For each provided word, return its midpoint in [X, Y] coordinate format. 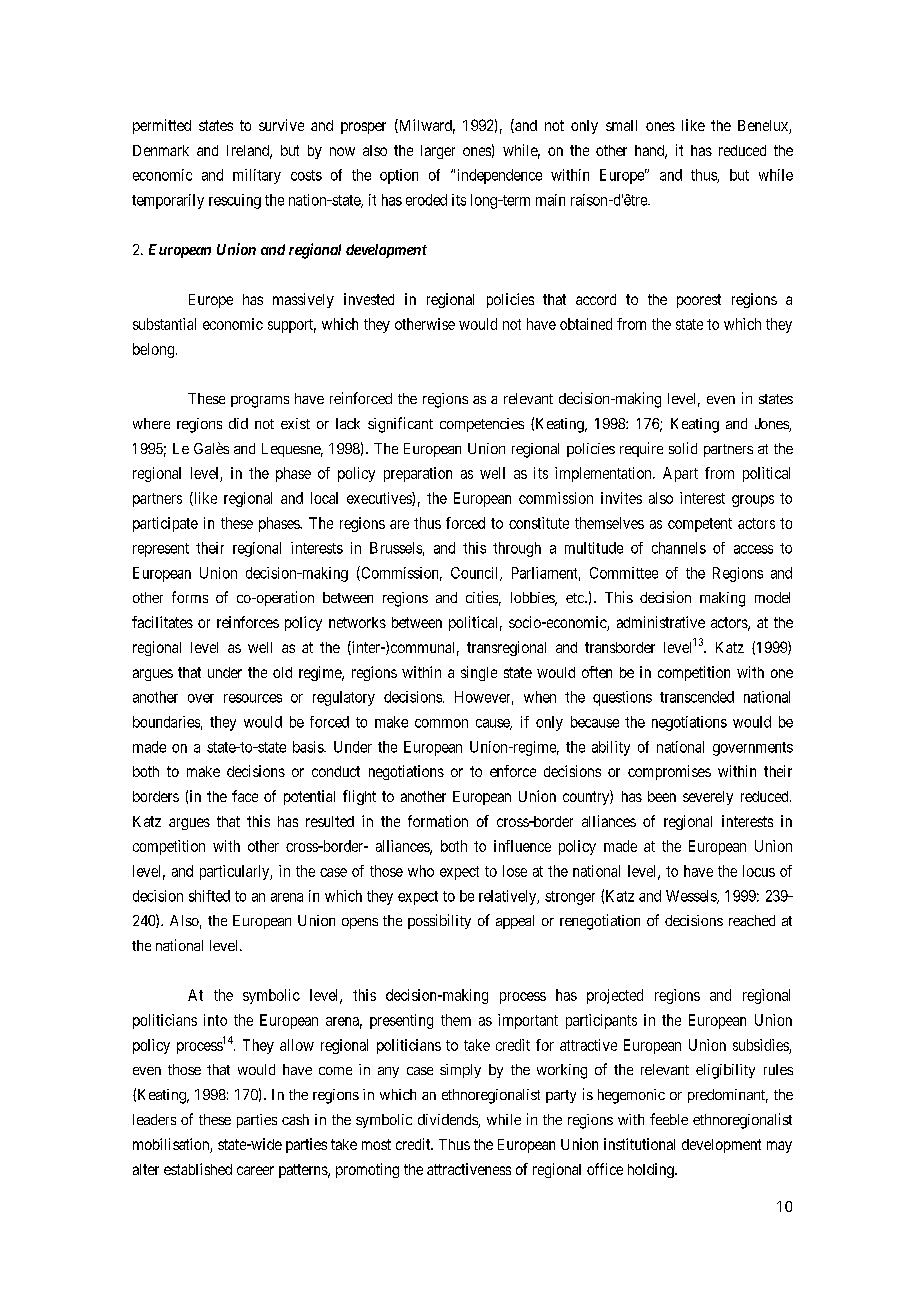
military [257, 176]
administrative [661, 622]
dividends [448, 1121]
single [479, 673]
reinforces [248, 622]
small [621, 125]
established [198, 1169]
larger [438, 152]
